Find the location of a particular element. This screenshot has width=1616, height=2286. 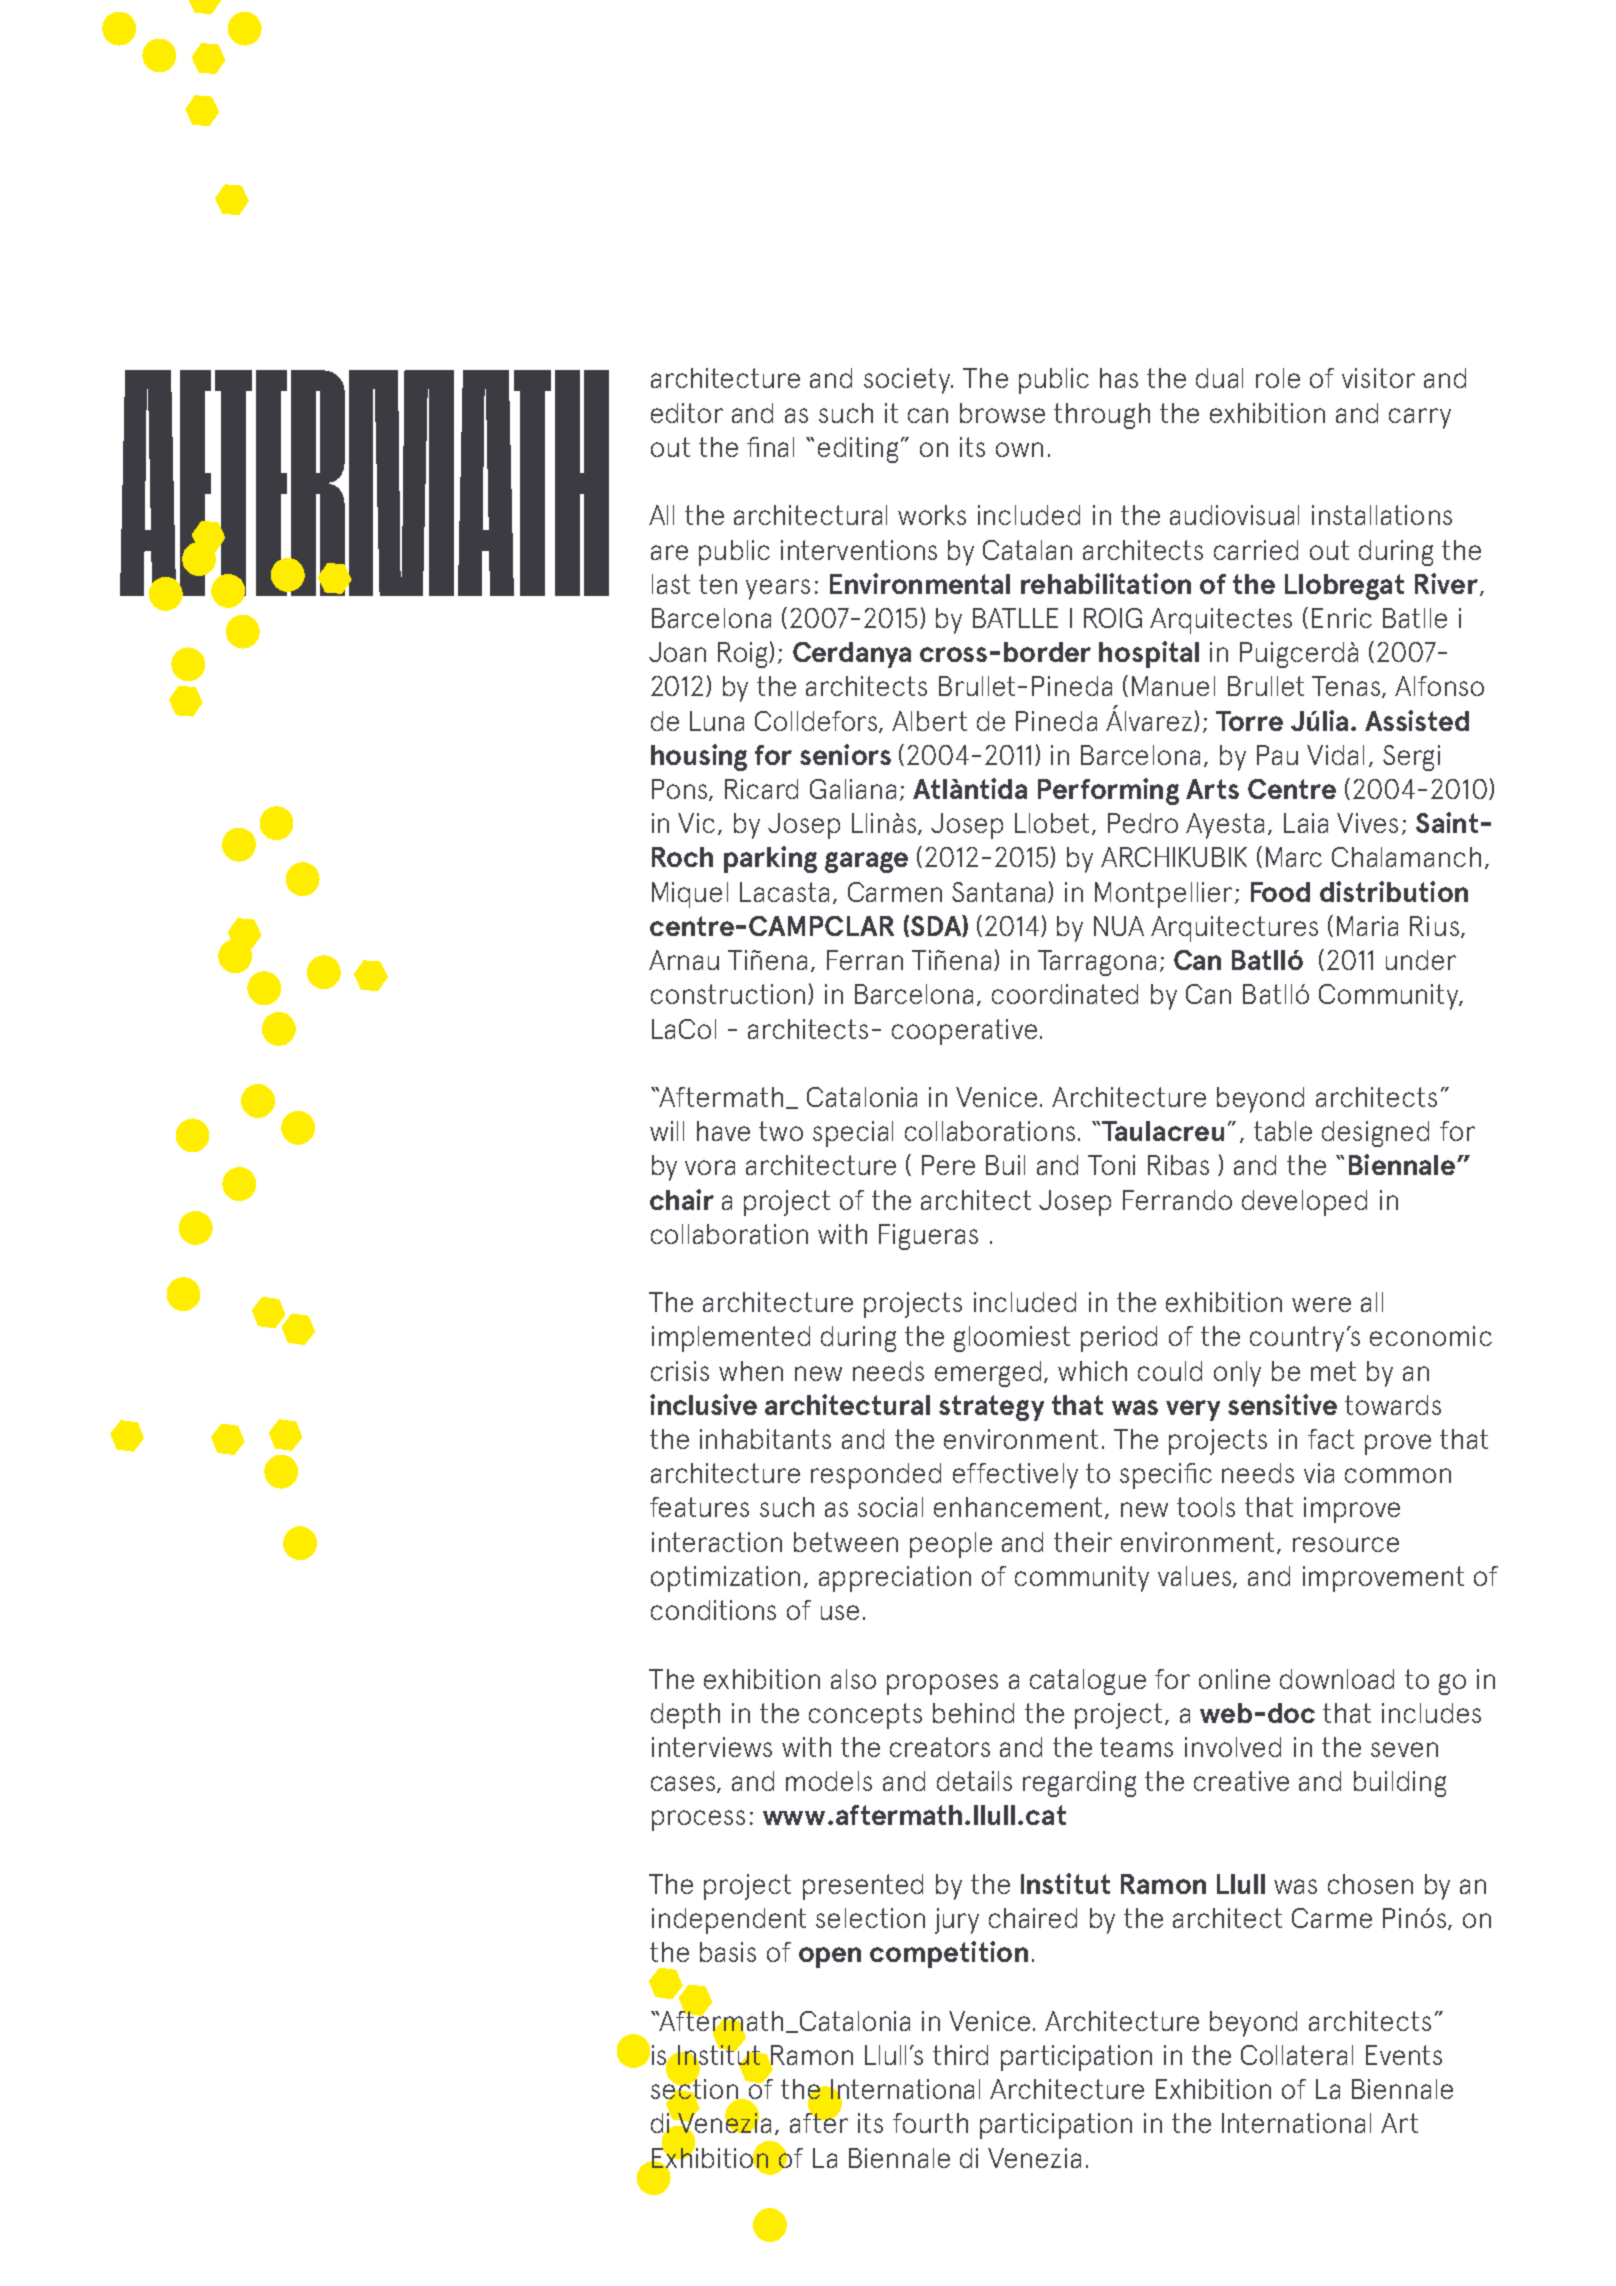

were is located at coordinates (1321, 1304).
